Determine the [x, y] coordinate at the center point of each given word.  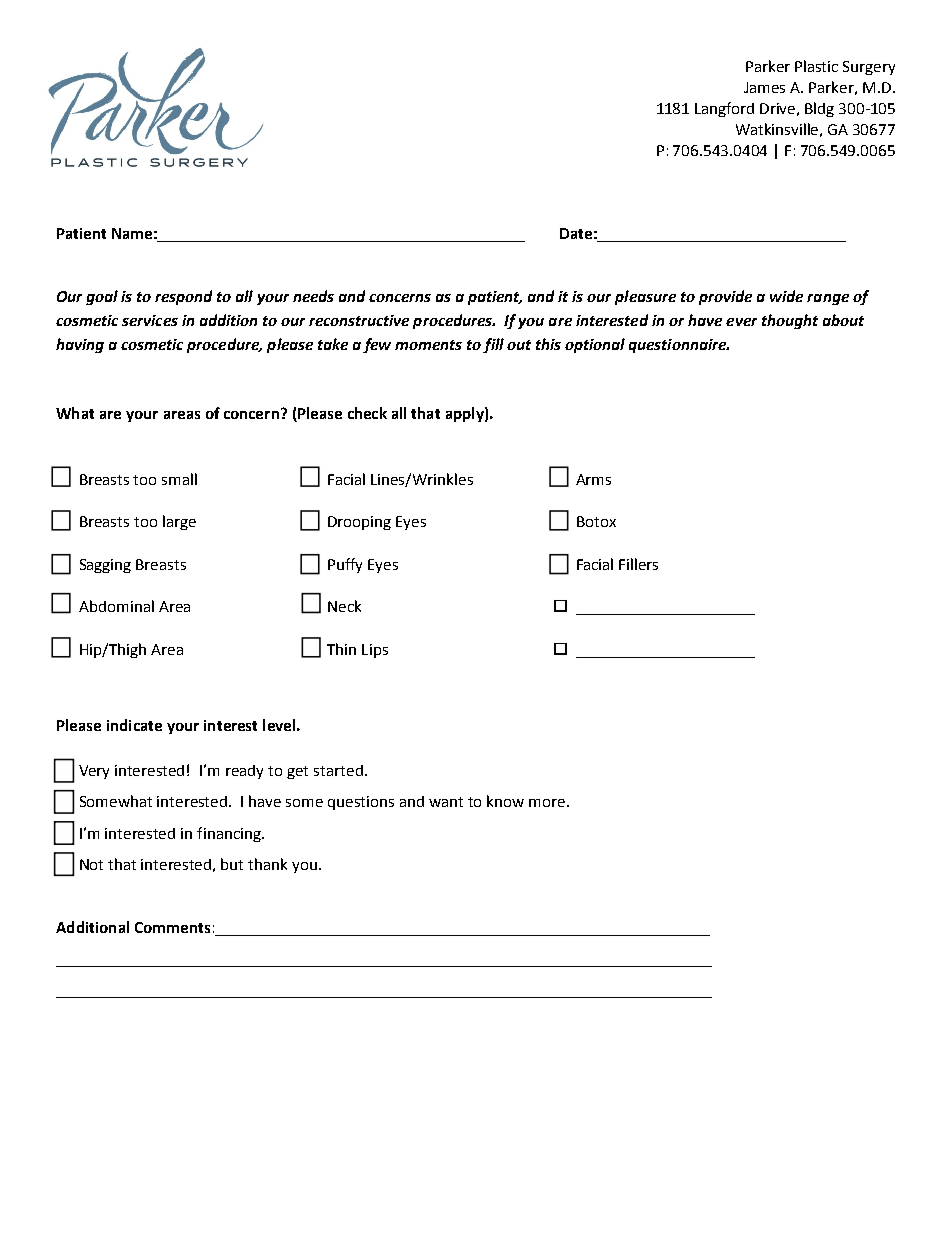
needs [313, 296]
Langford [724, 109]
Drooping [359, 523]
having [80, 345]
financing [230, 834]
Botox [596, 521]
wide [786, 296]
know [505, 801]
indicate [134, 725]
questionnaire [679, 346]
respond [183, 297]
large [179, 522]
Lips [375, 651]
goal [102, 297]
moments [428, 345]
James [764, 87]
